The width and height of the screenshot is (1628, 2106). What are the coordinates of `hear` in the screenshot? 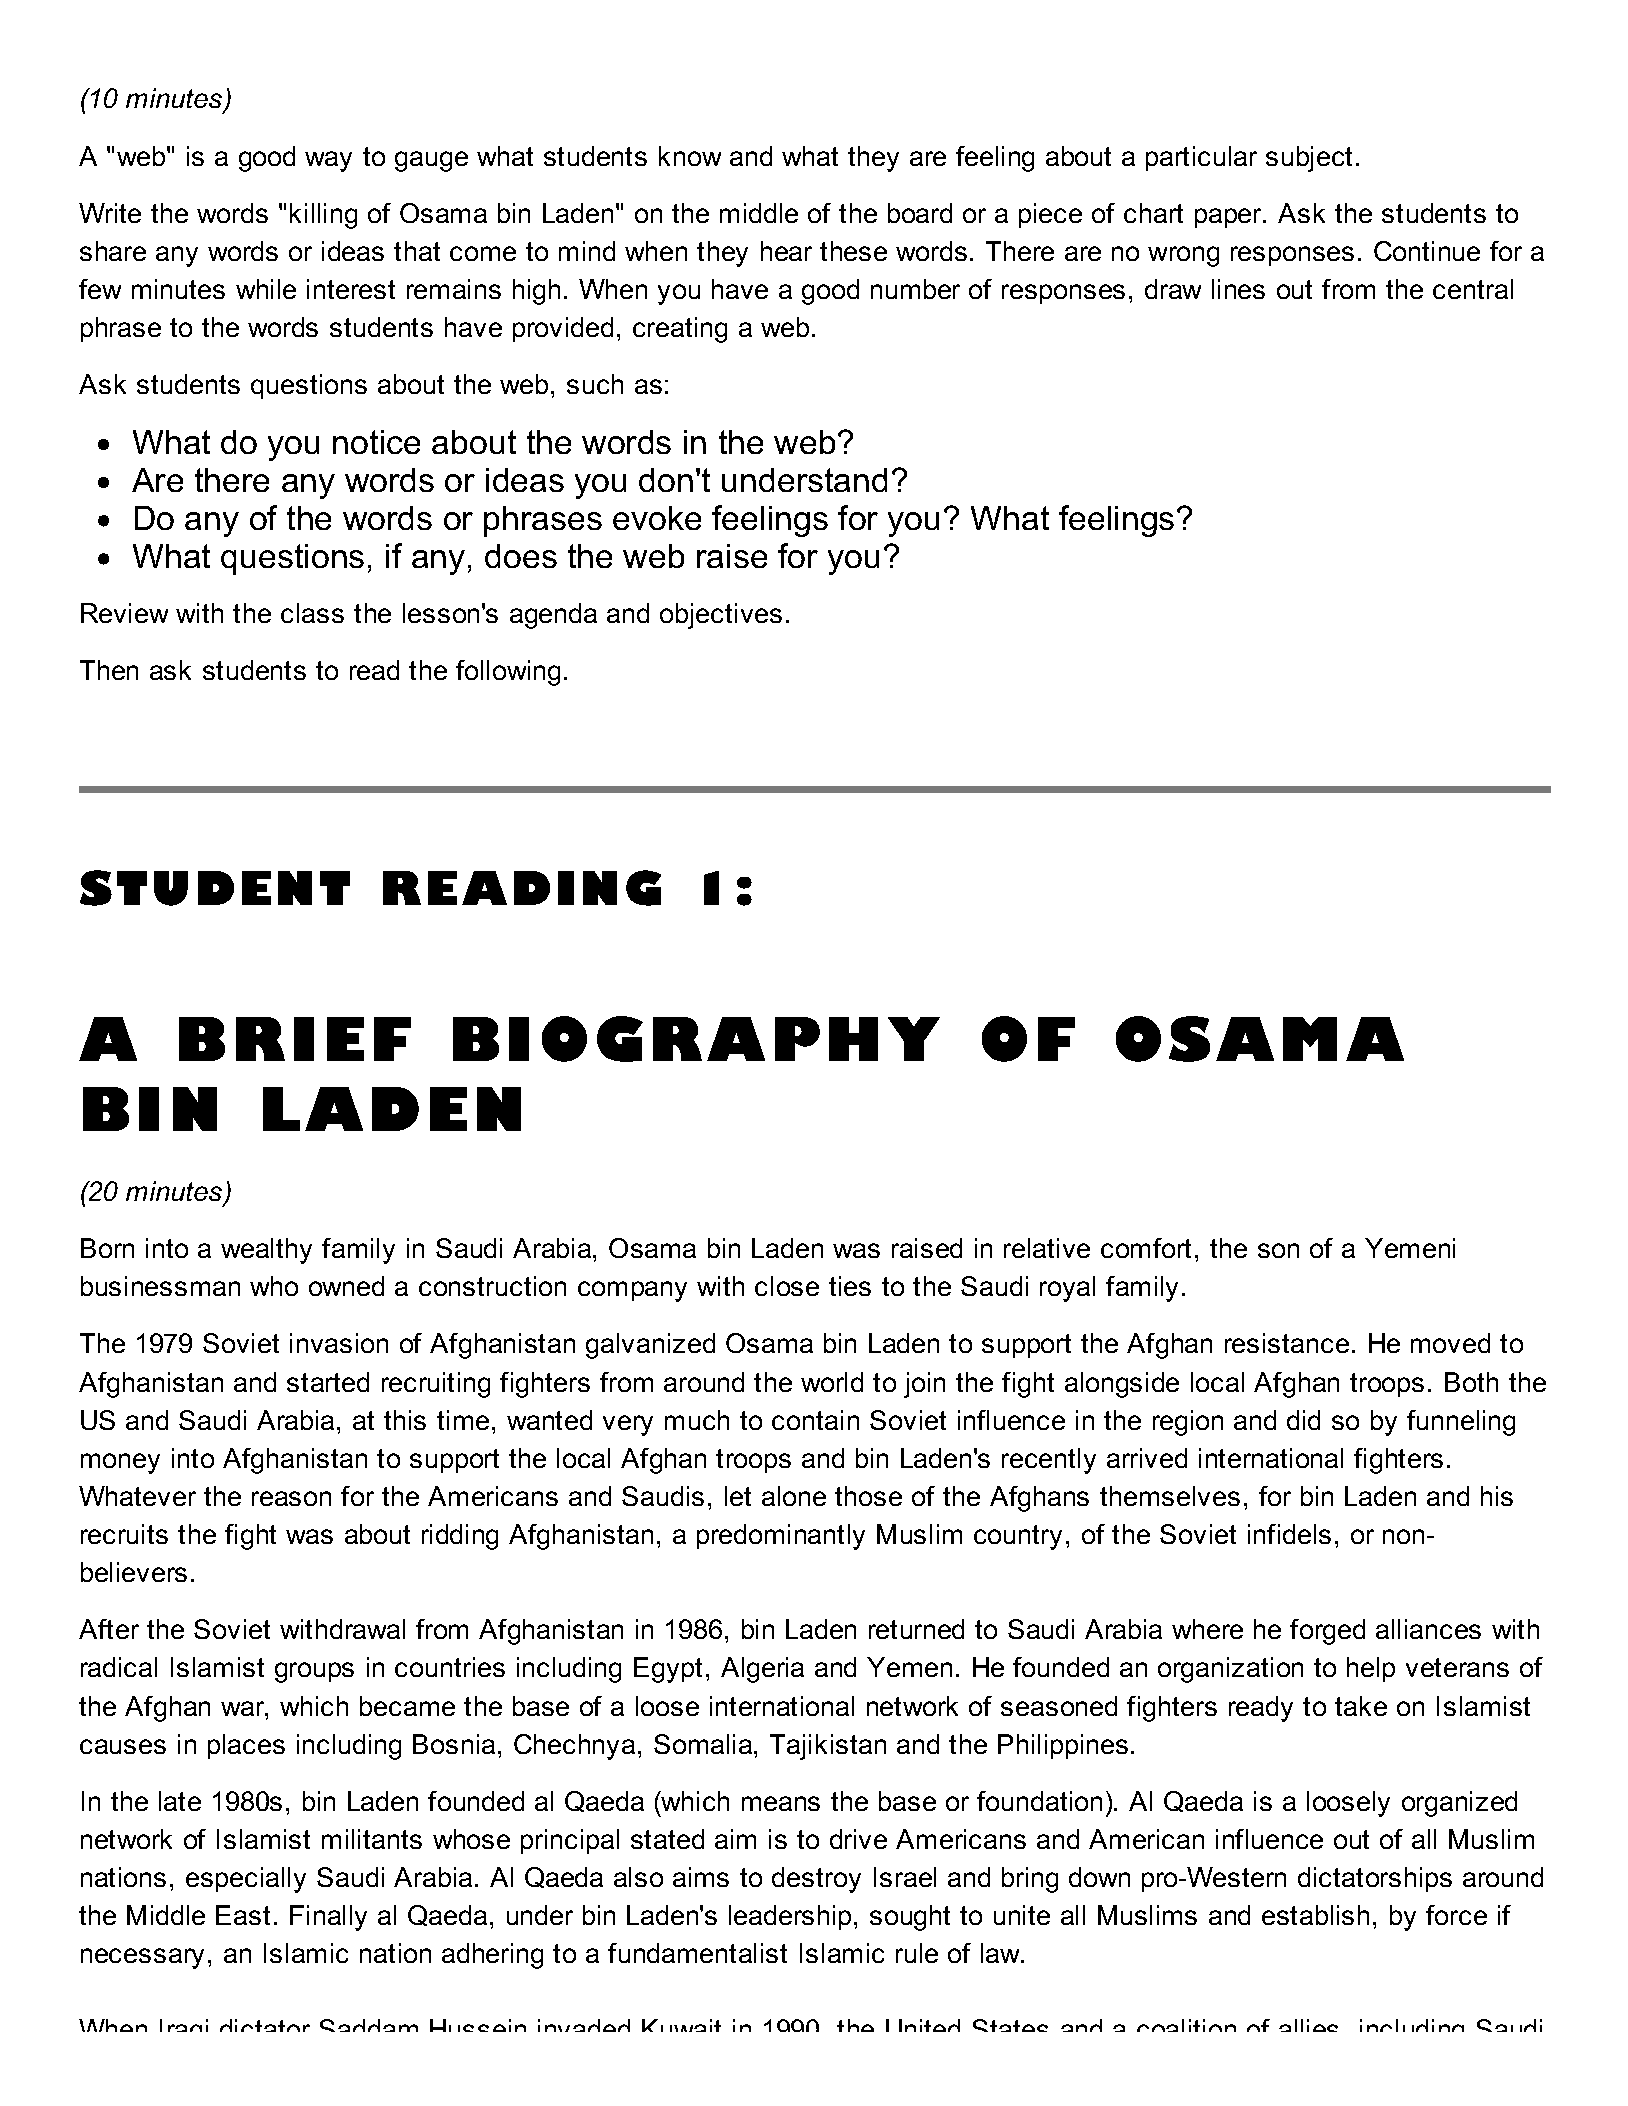 It's located at (786, 251).
